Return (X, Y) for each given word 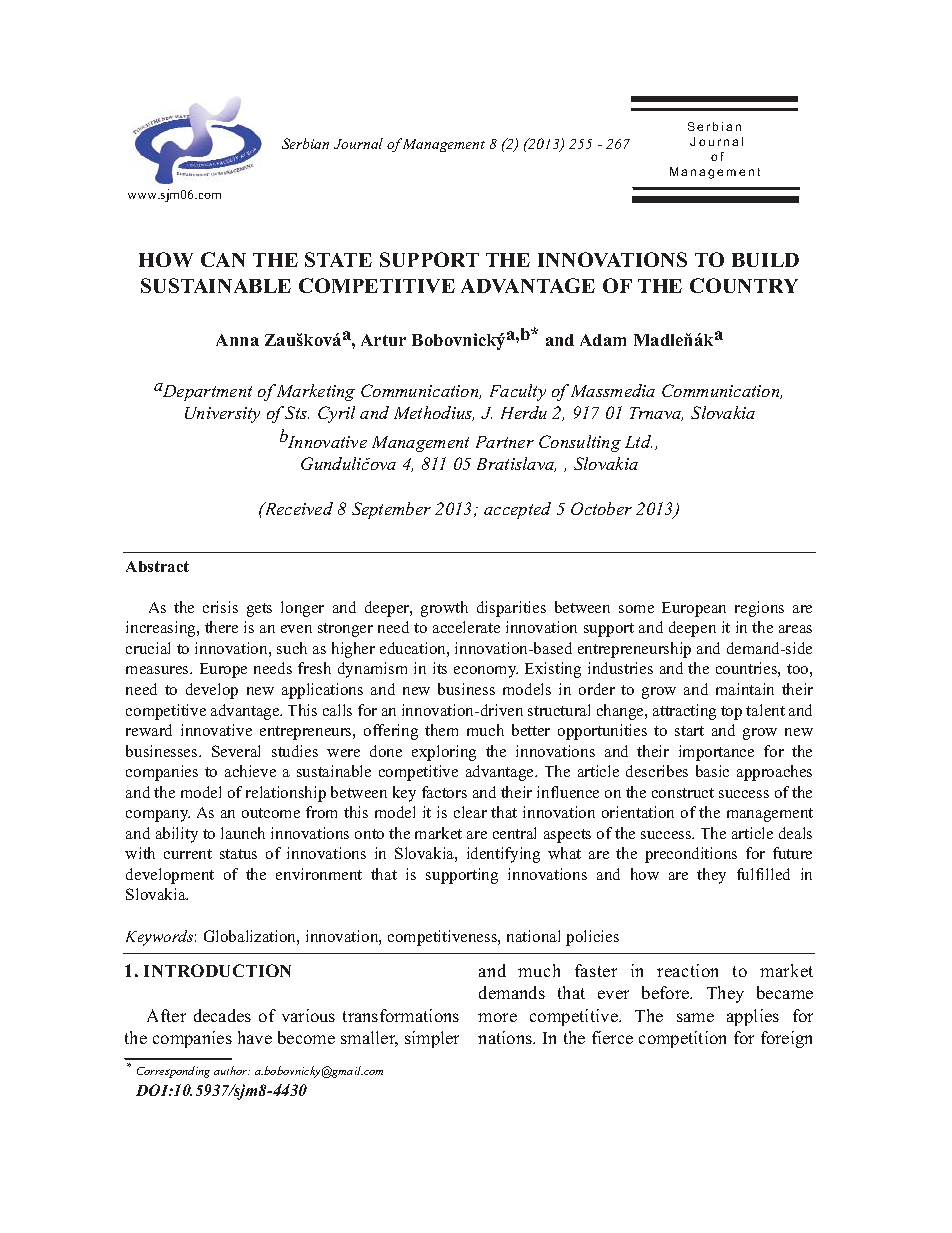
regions (759, 609)
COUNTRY (744, 285)
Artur (383, 340)
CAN (223, 259)
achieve (250, 771)
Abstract (157, 566)
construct (683, 793)
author (232, 1070)
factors (444, 792)
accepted (517, 510)
